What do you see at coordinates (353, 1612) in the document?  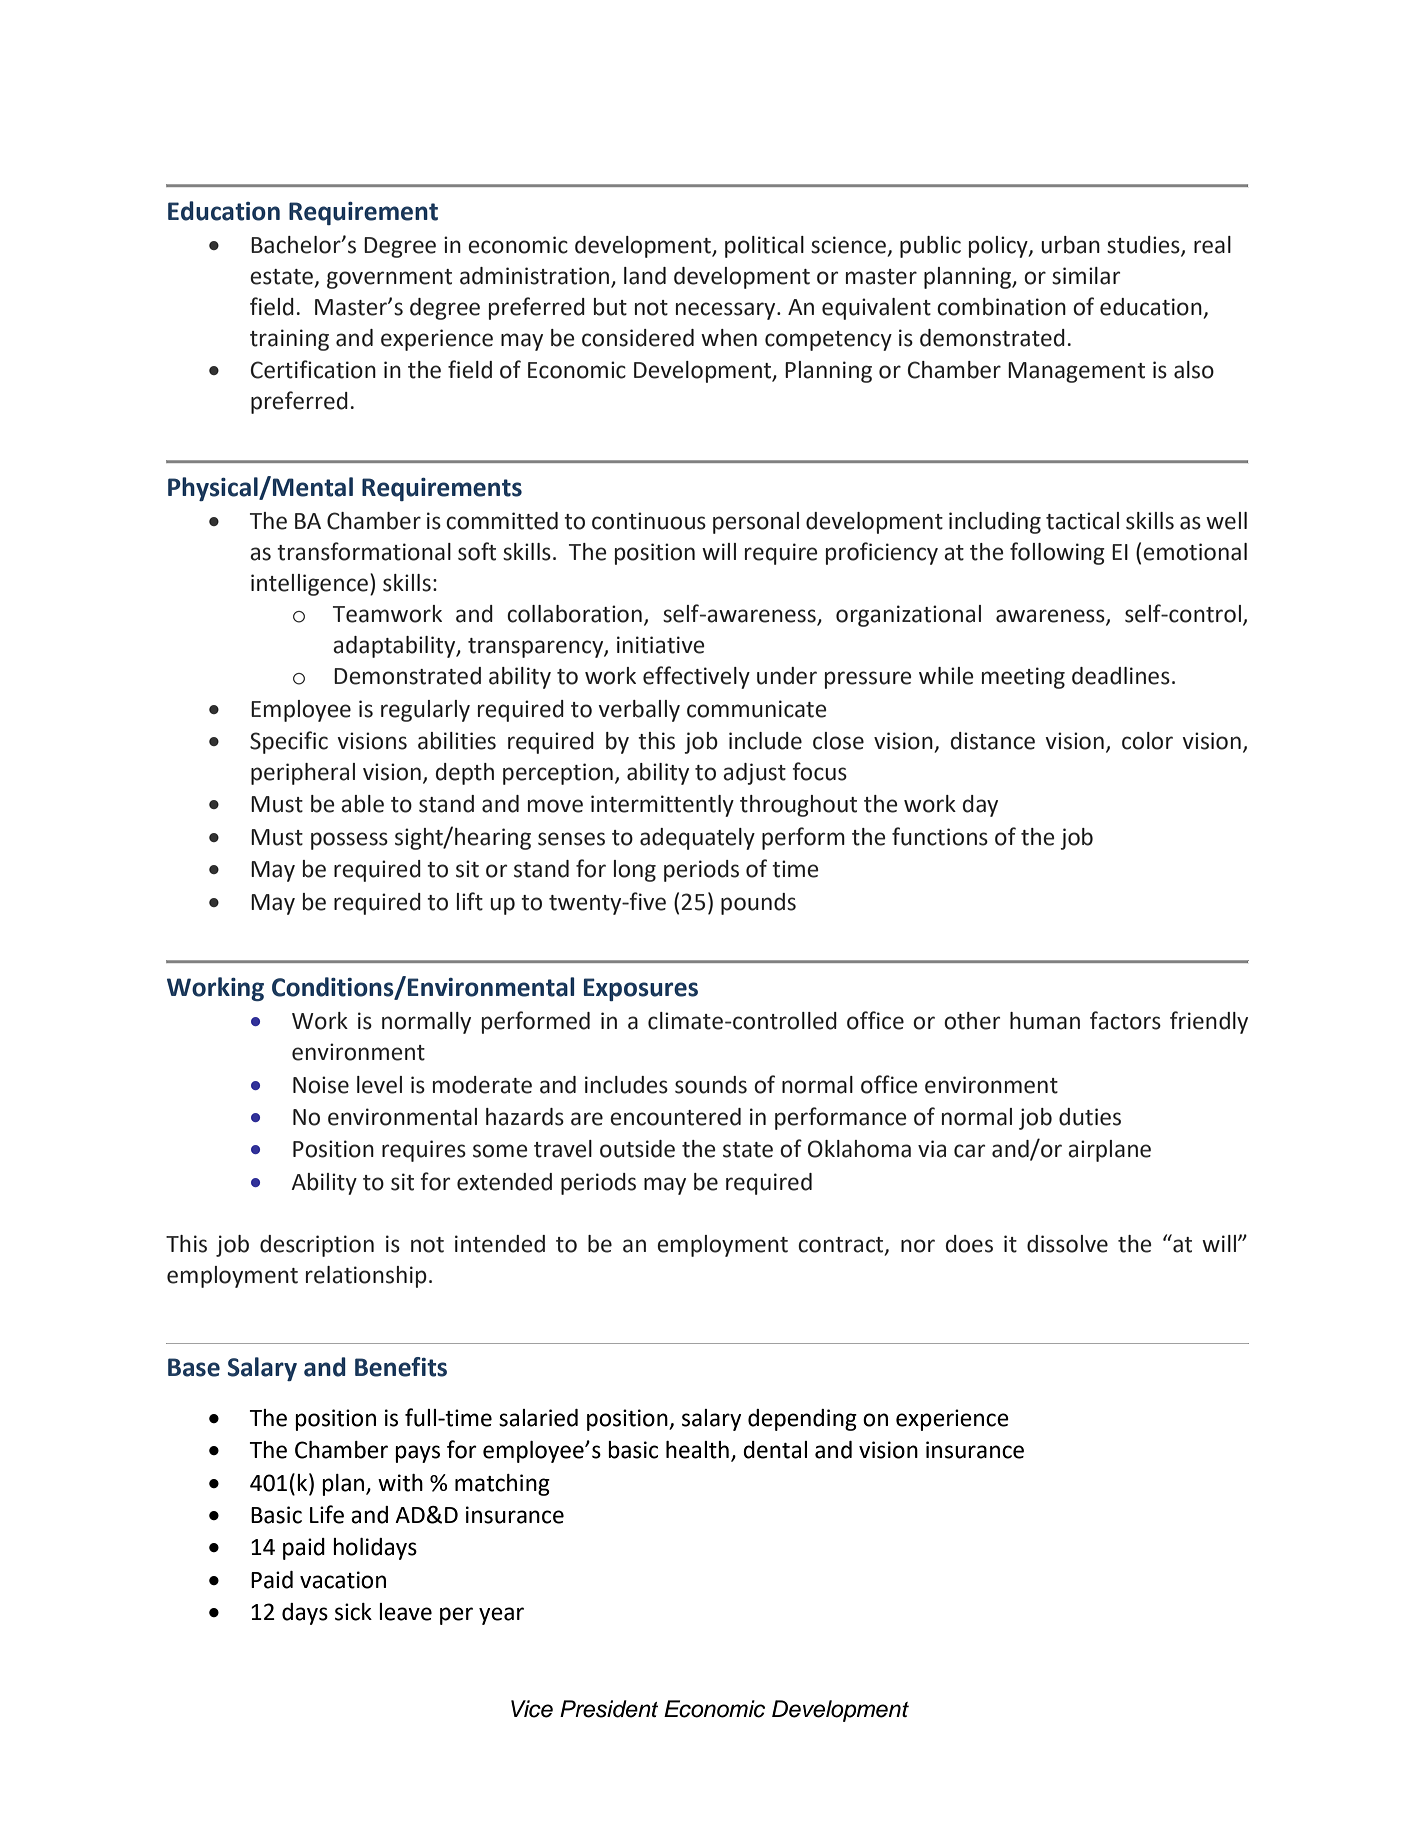 I see `sick` at bounding box center [353, 1612].
